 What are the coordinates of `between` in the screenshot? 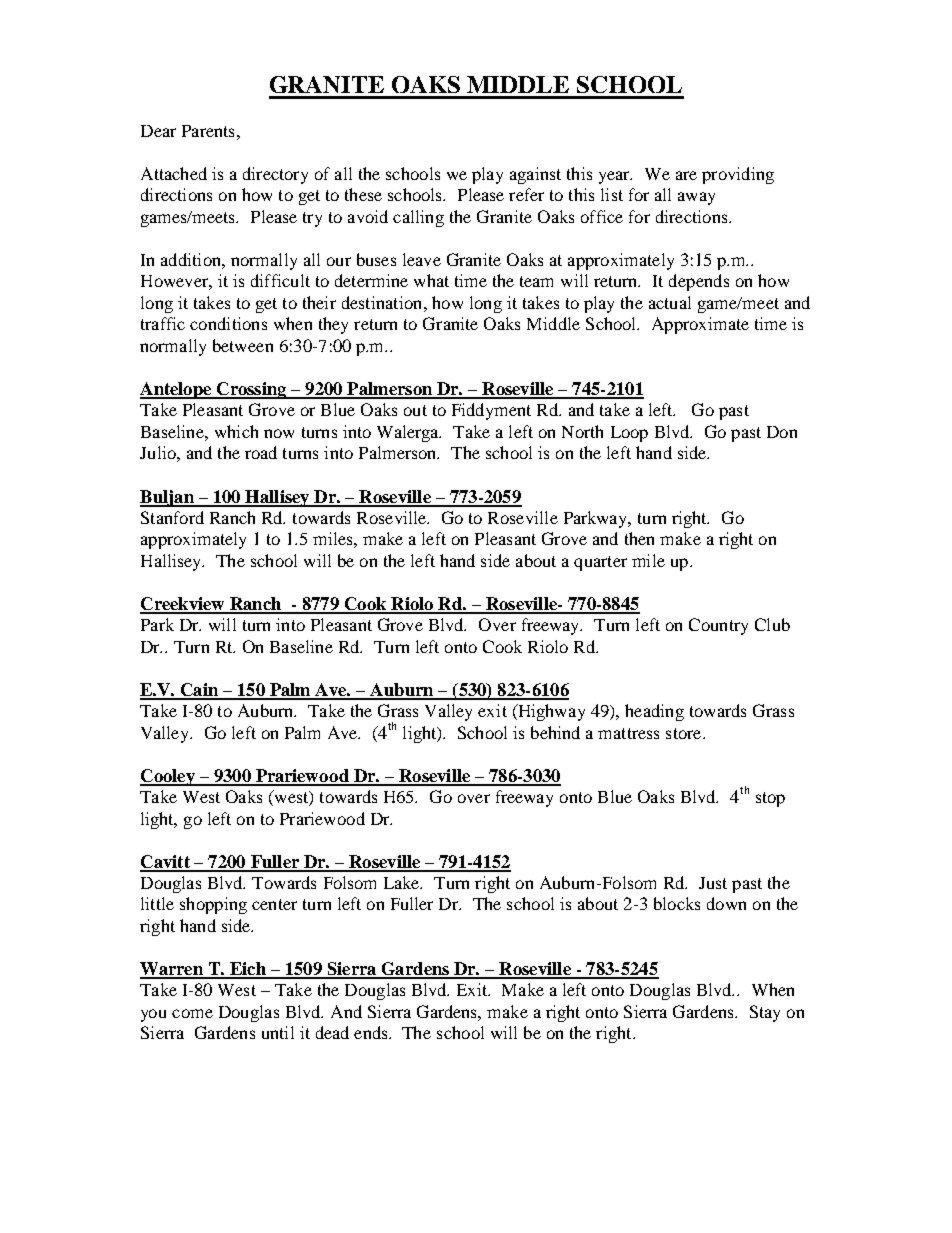 It's located at (243, 345).
